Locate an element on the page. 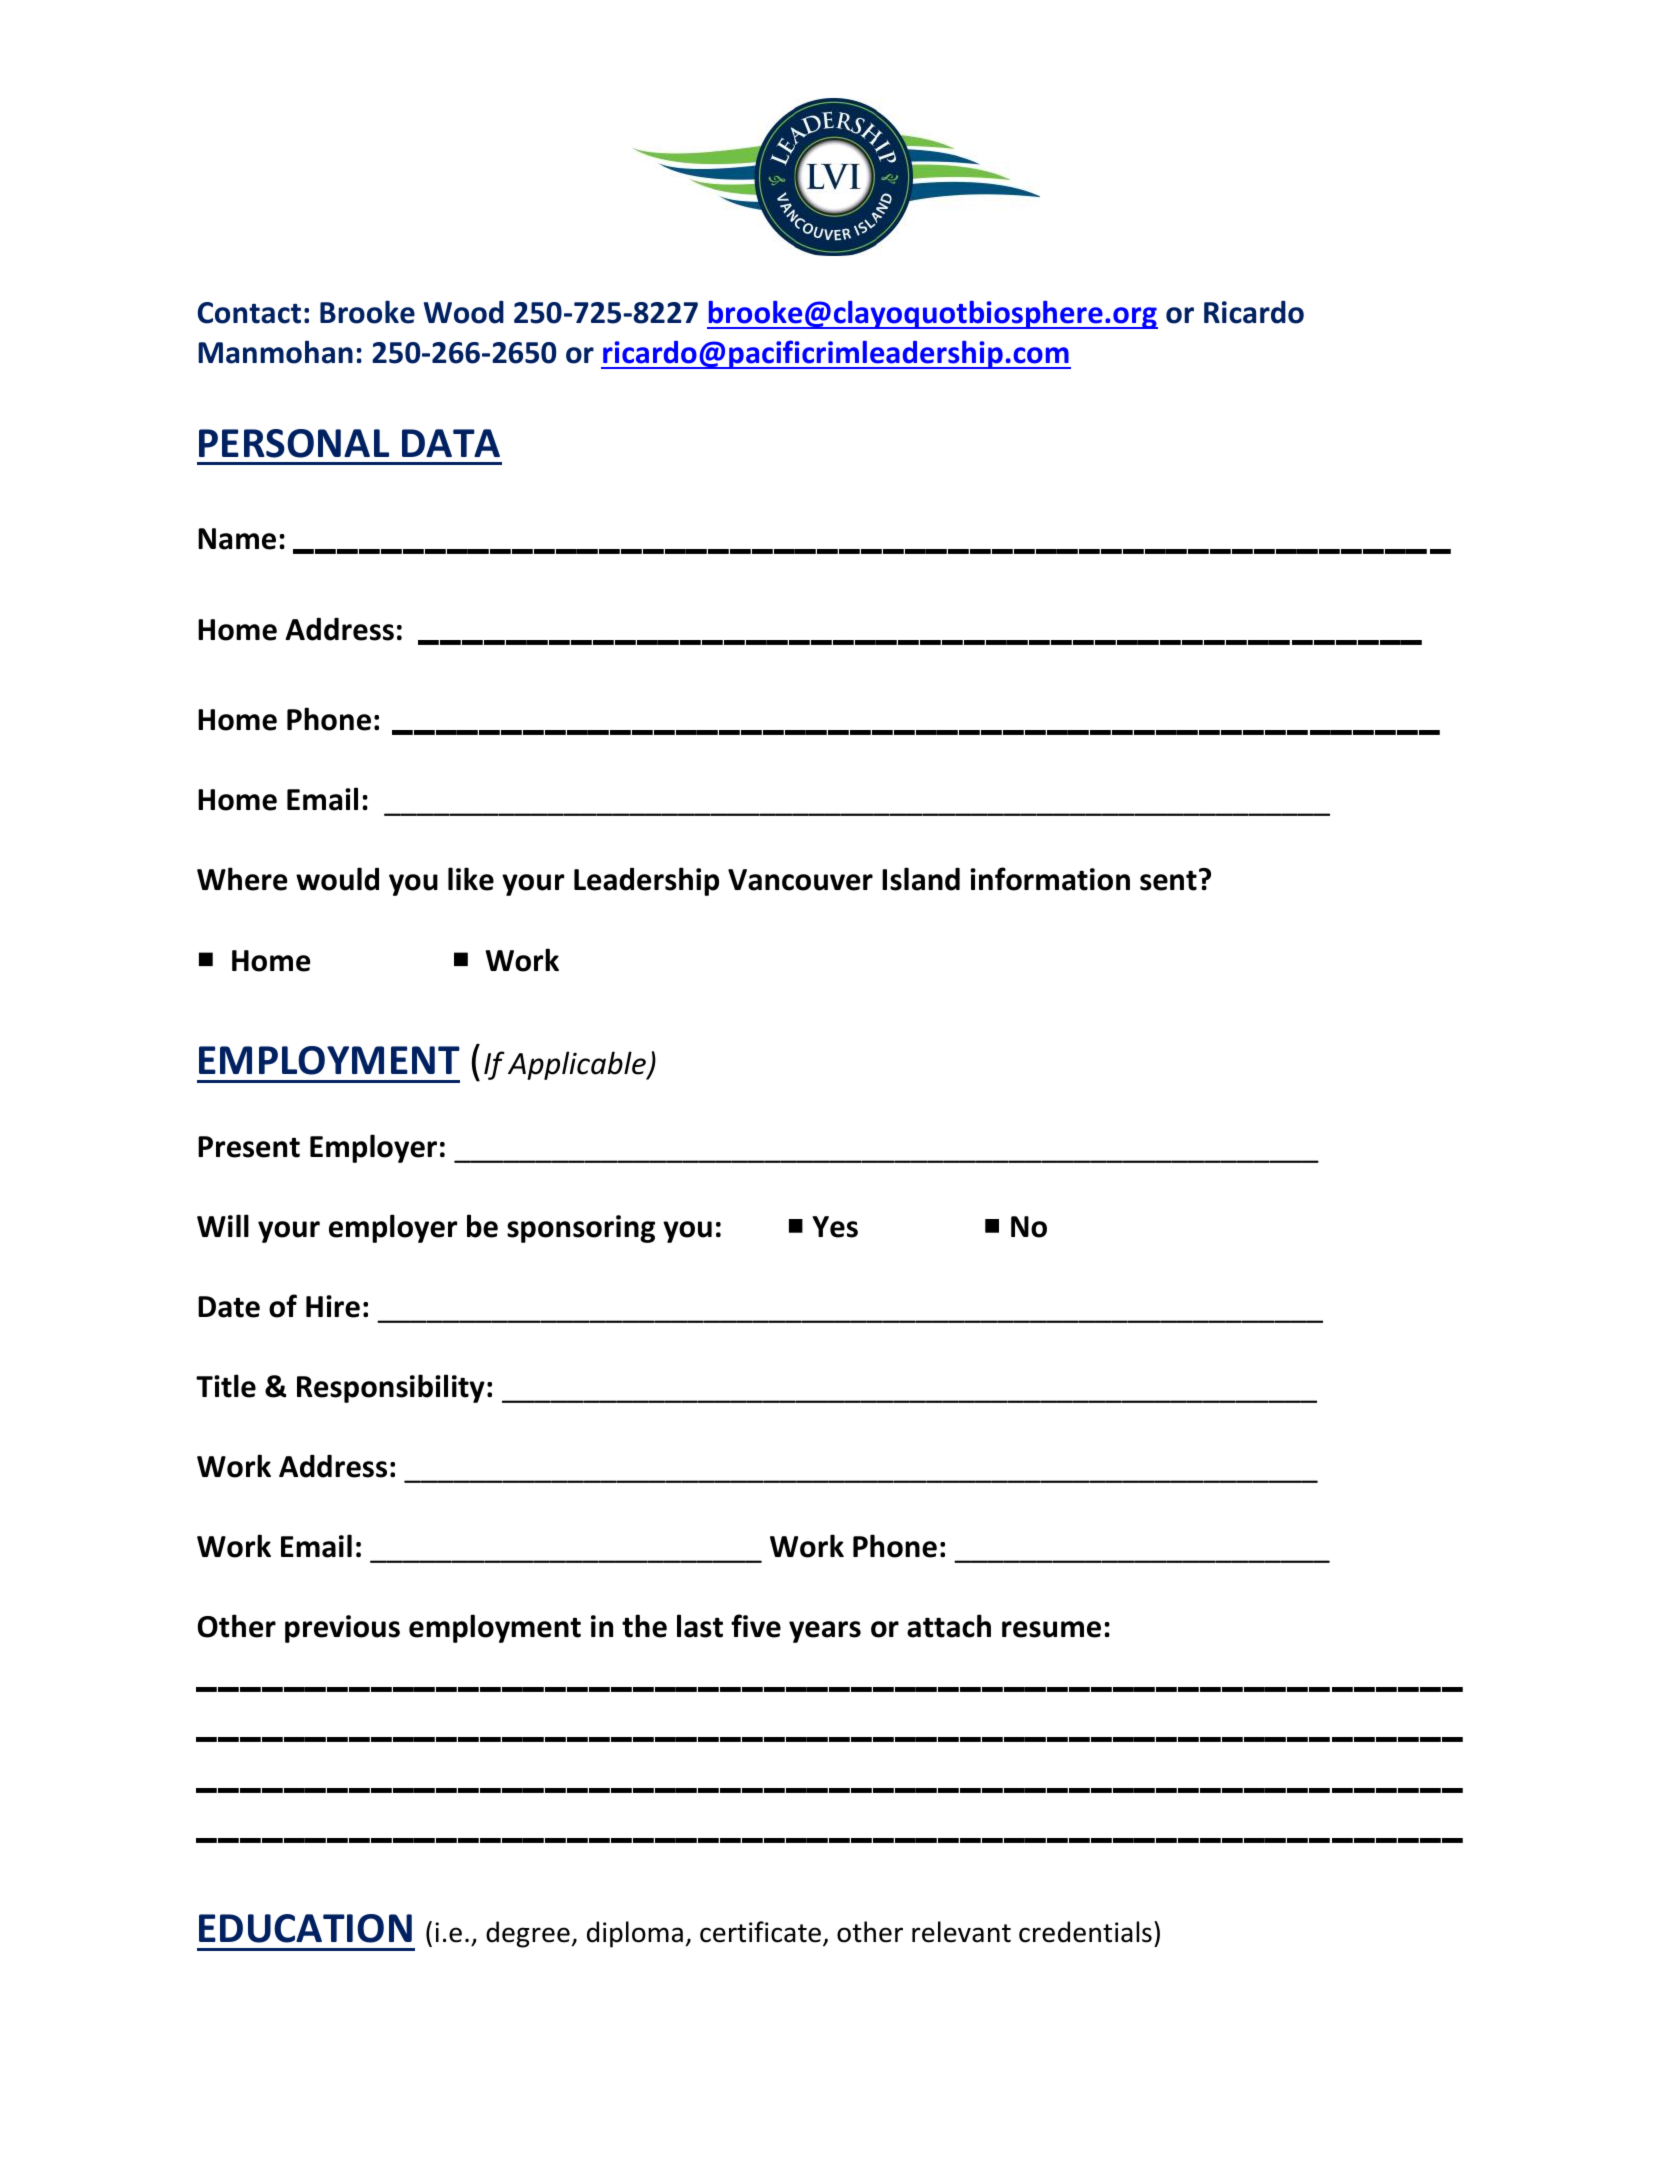 The image size is (1671, 2163). Wood is located at coordinates (464, 312).
